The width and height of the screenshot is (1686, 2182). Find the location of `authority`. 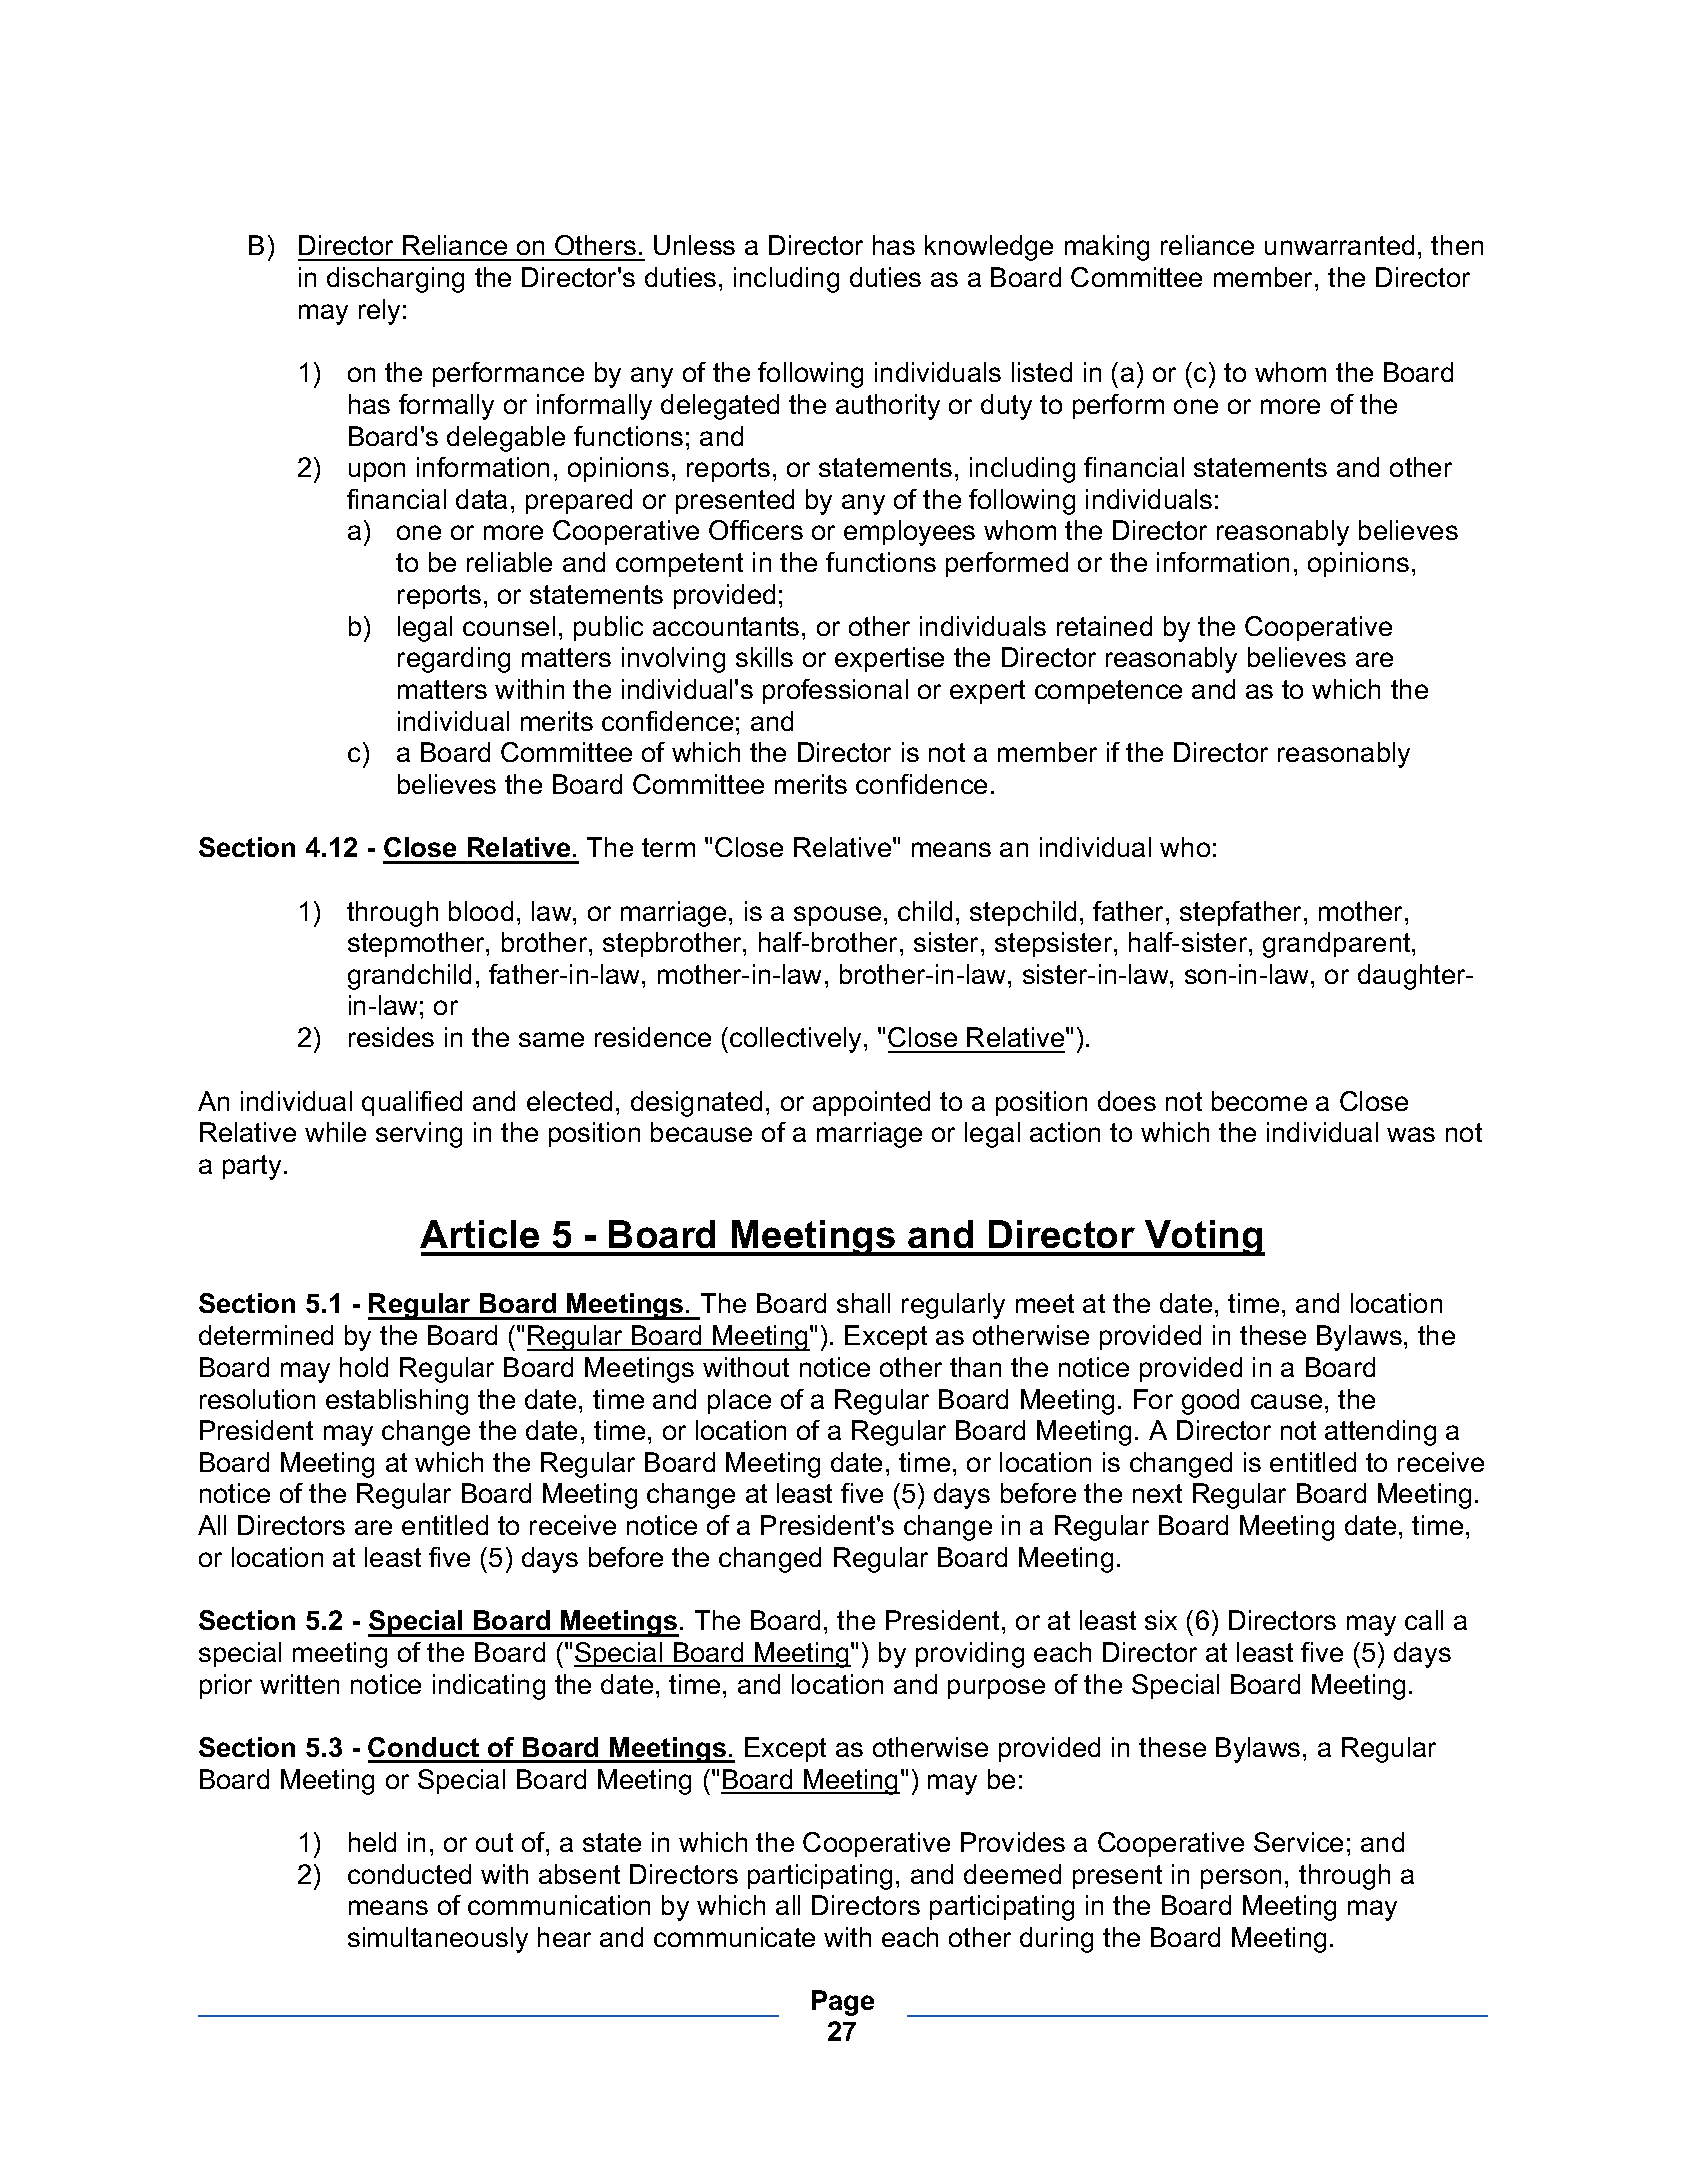

authority is located at coordinates (888, 407).
